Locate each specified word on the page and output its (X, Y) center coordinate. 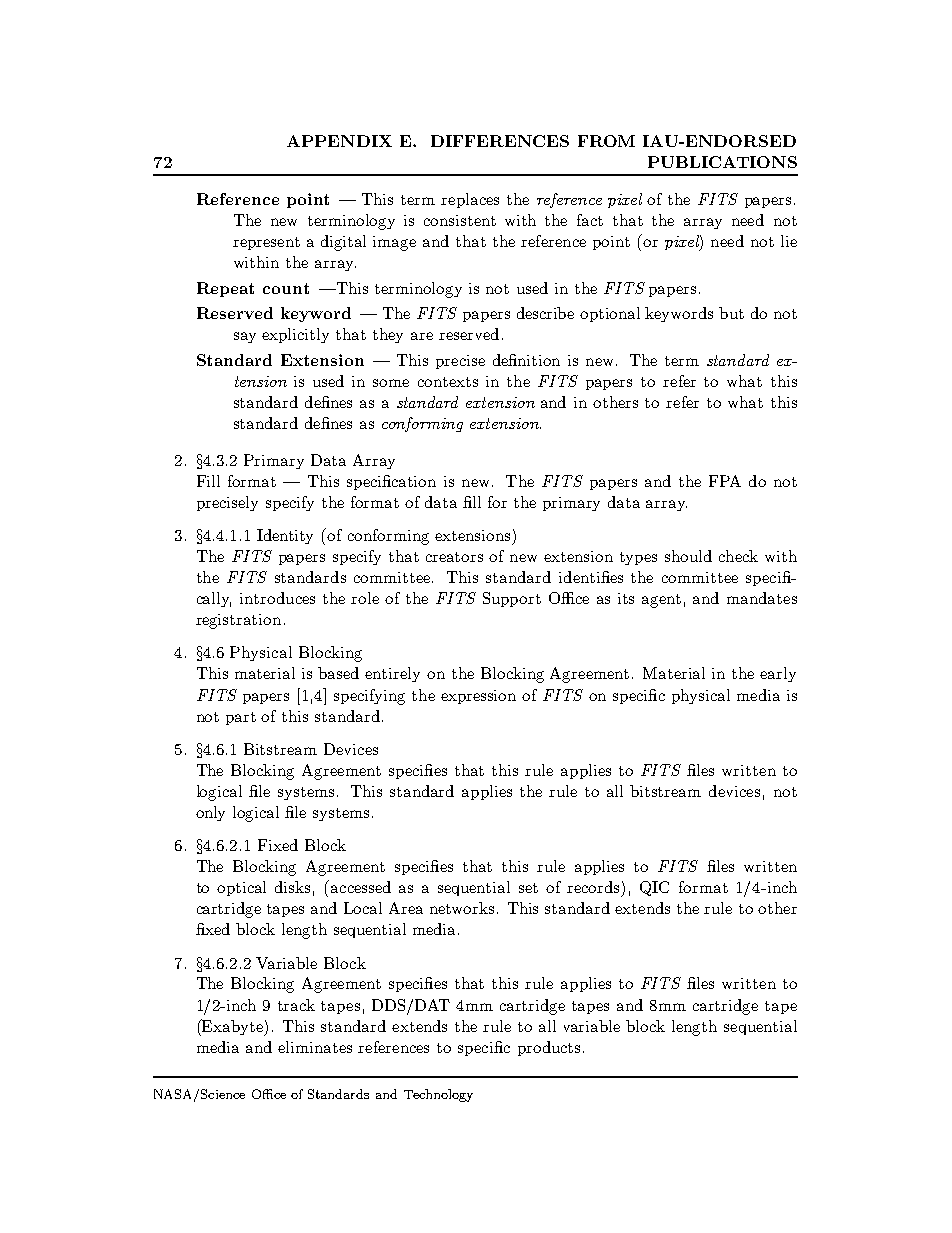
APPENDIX (339, 141)
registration (238, 621)
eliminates (315, 1047)
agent (661, 601)
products (549, 1048)
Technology (438, 1095)
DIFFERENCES (500, 141)
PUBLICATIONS (722, 162)
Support (512, 599)
